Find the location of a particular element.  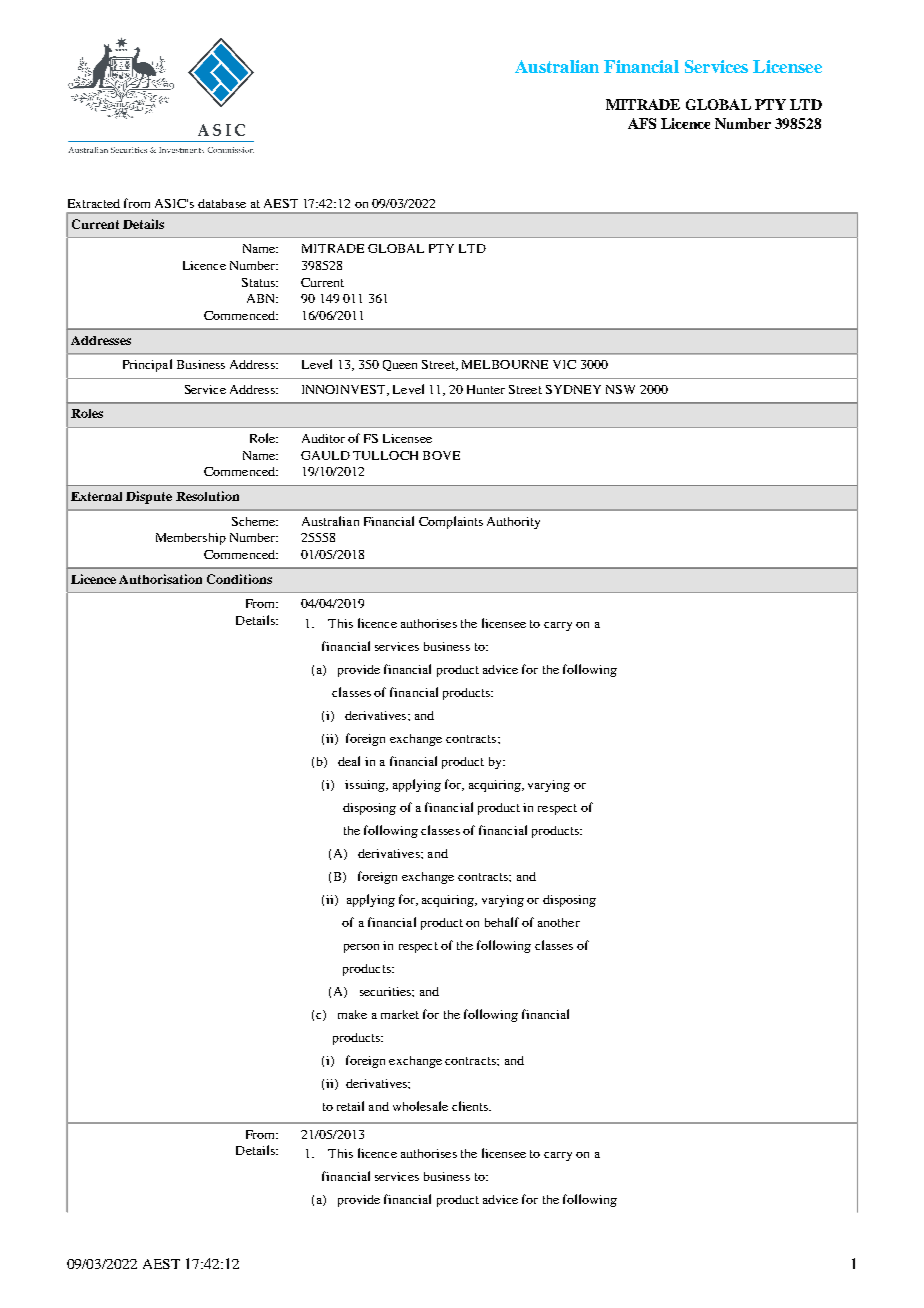

Authorisation is located at coordinates (160, 579).
